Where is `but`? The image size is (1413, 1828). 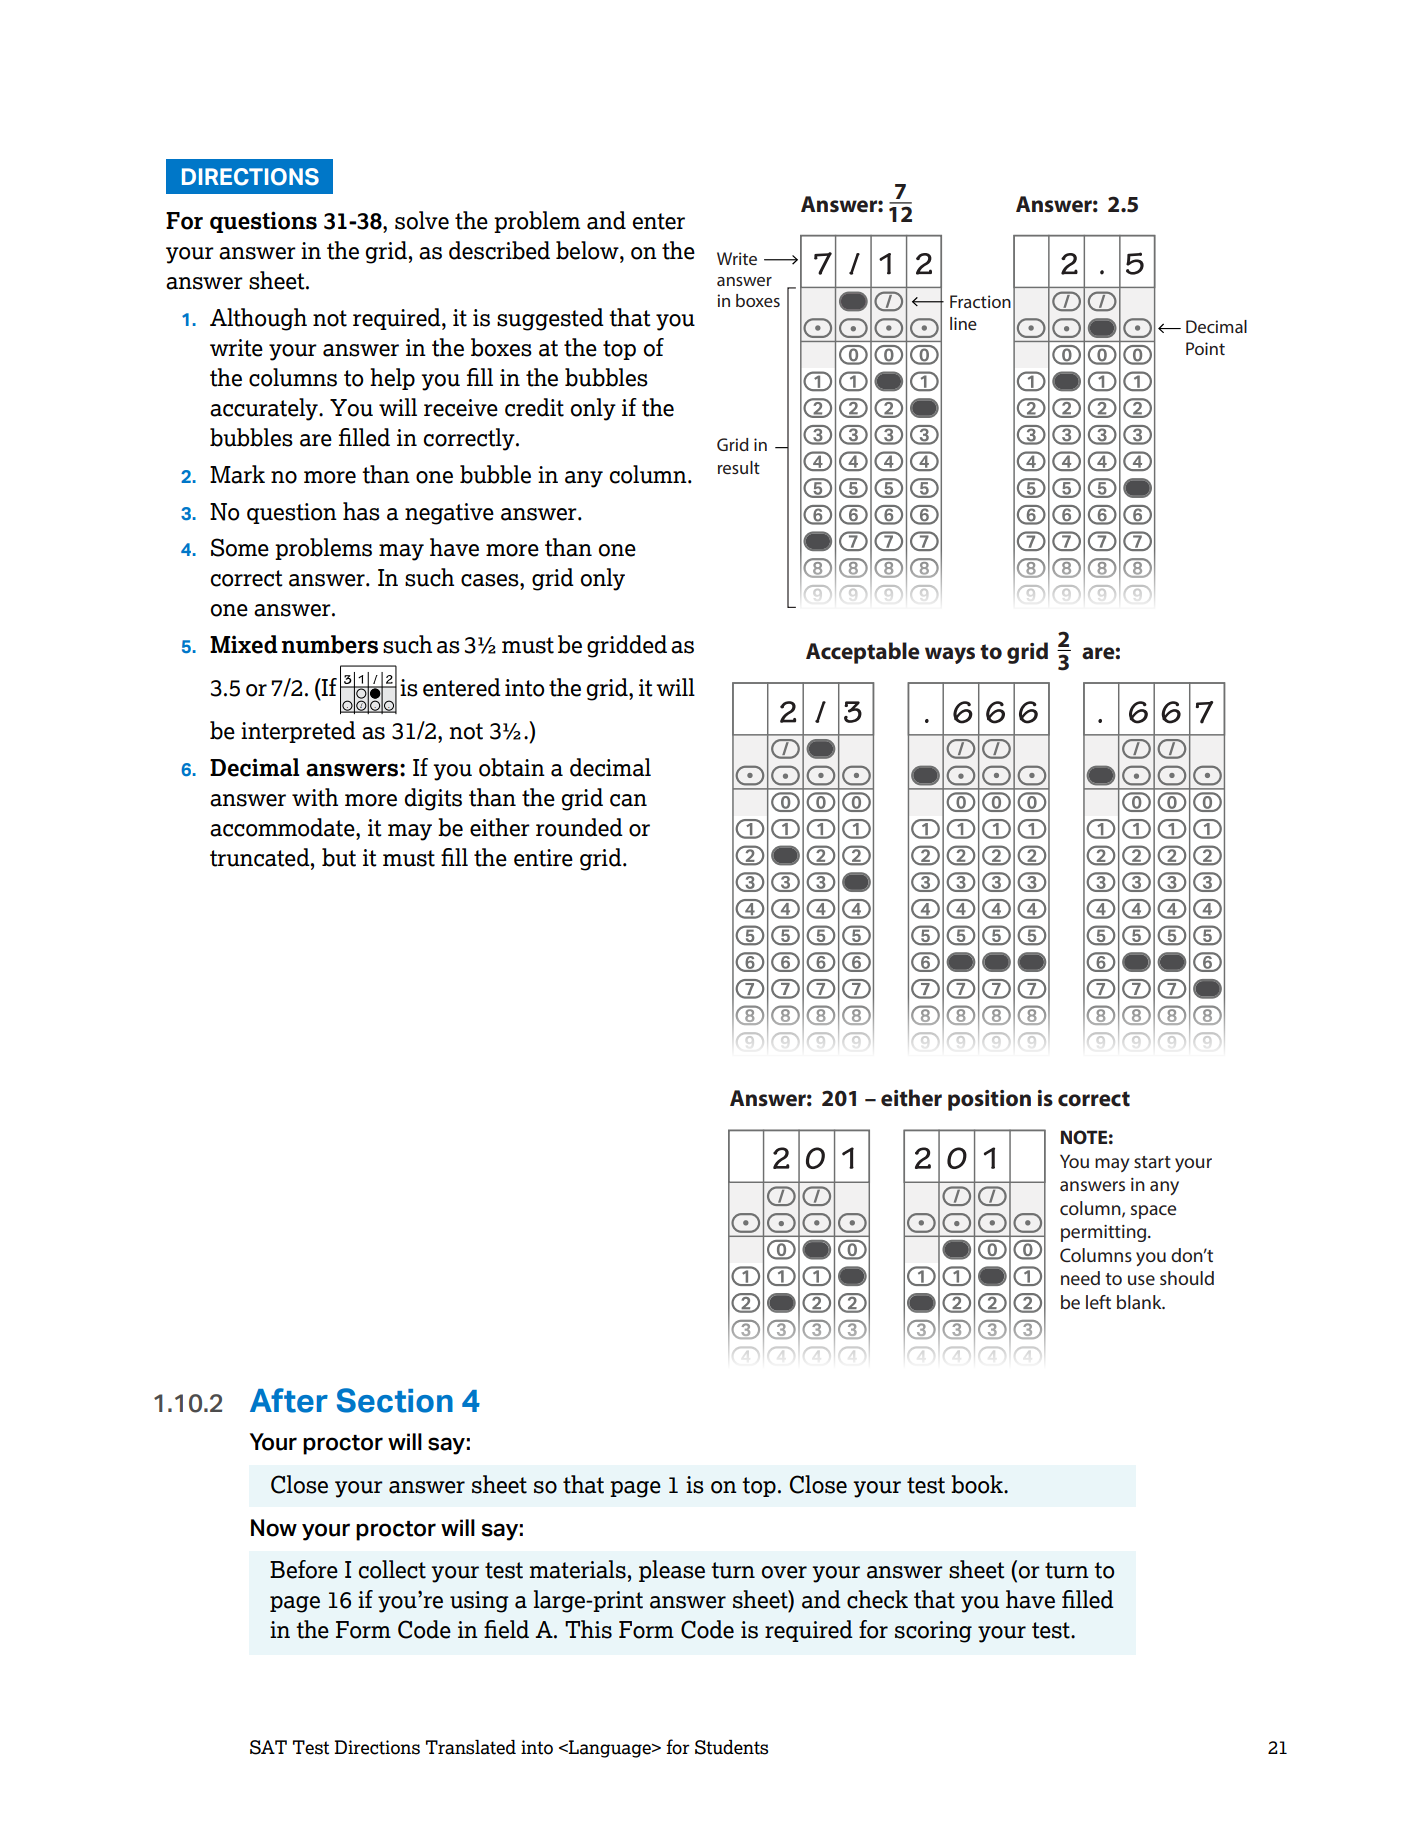
but is located at coordinates (339, 857).
